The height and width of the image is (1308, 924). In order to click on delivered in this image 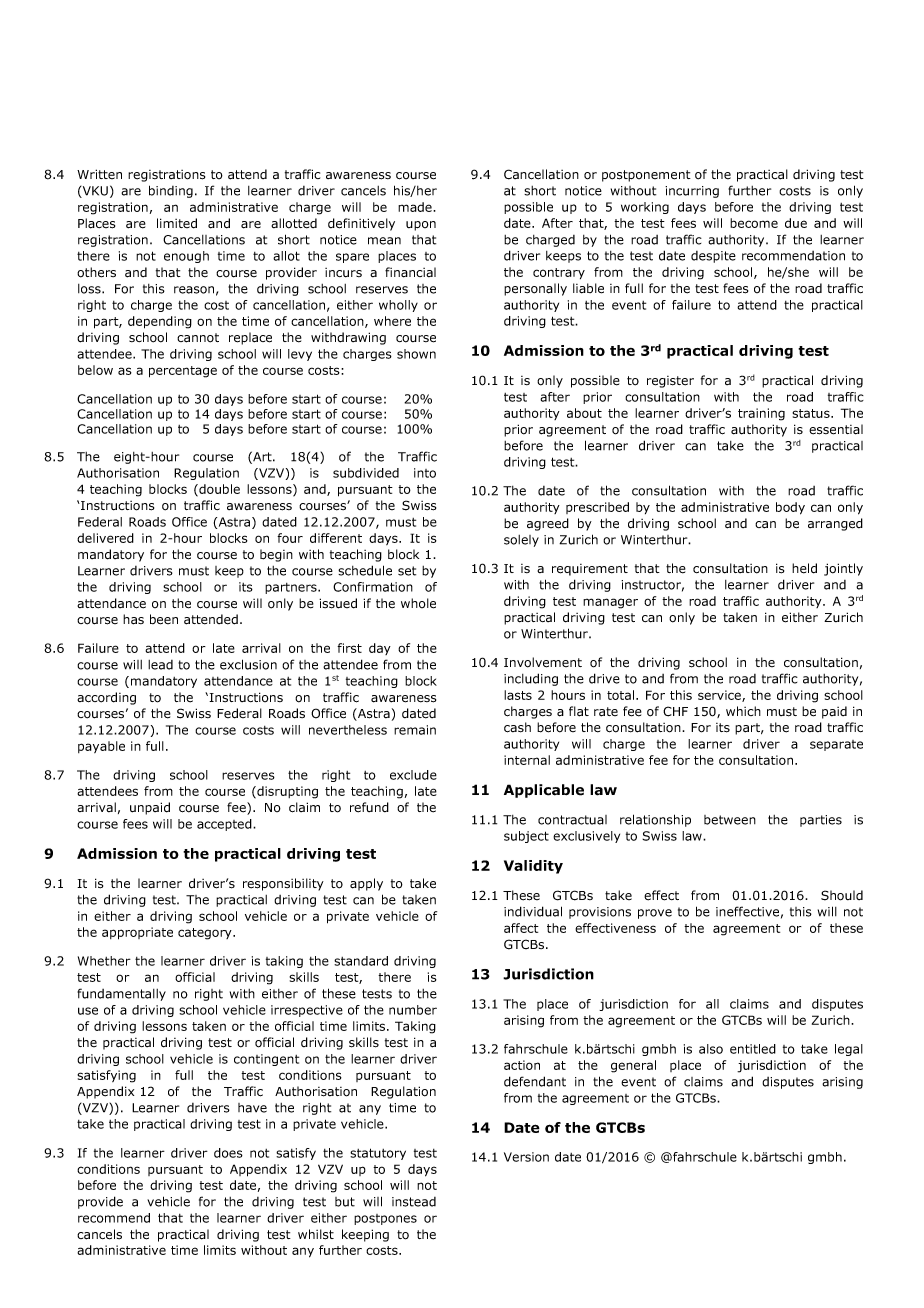, I will do `click(105, 538)`.
